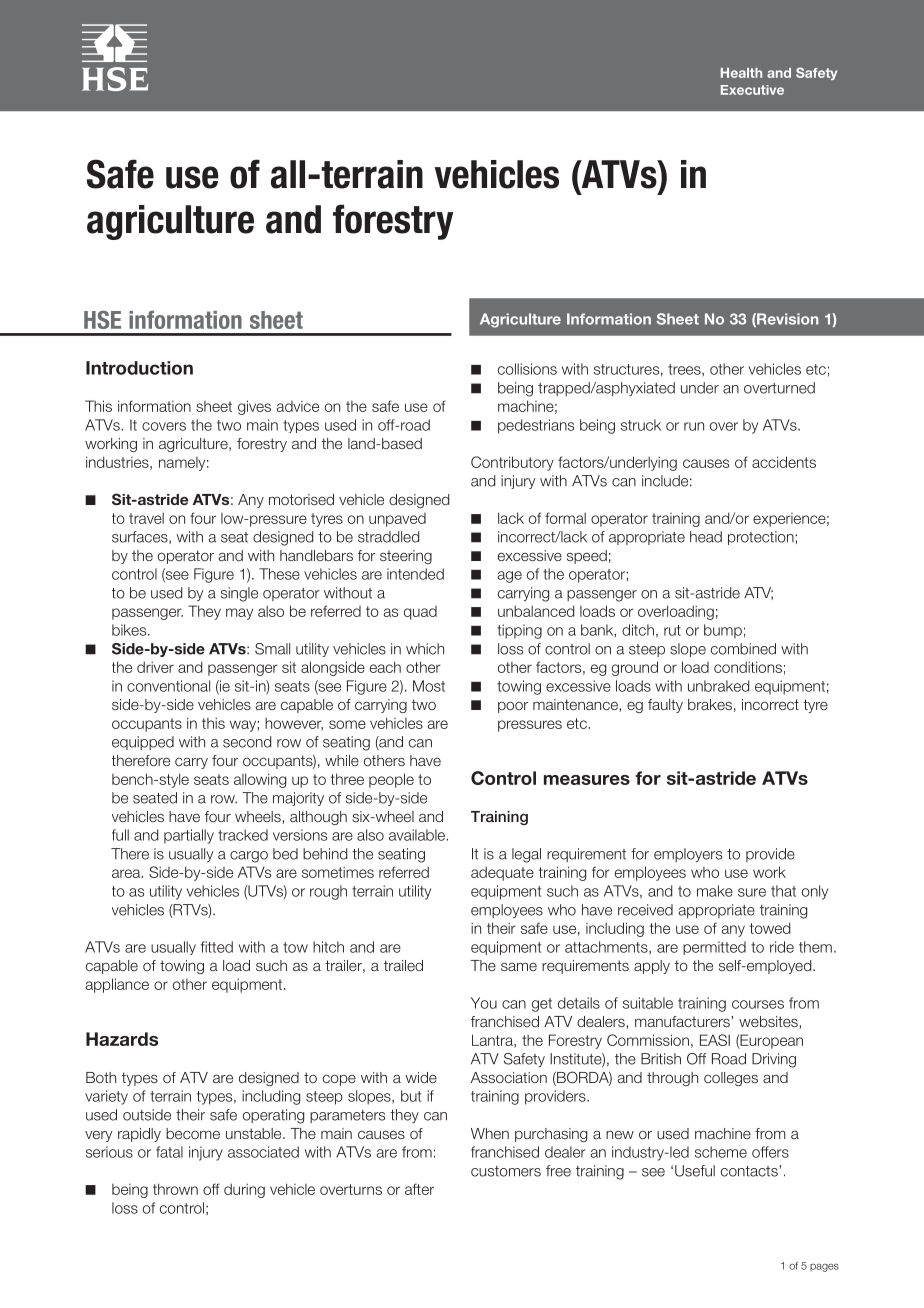 This page has height=1308, width=924. I want to click on Executive, so click(752, 90).
